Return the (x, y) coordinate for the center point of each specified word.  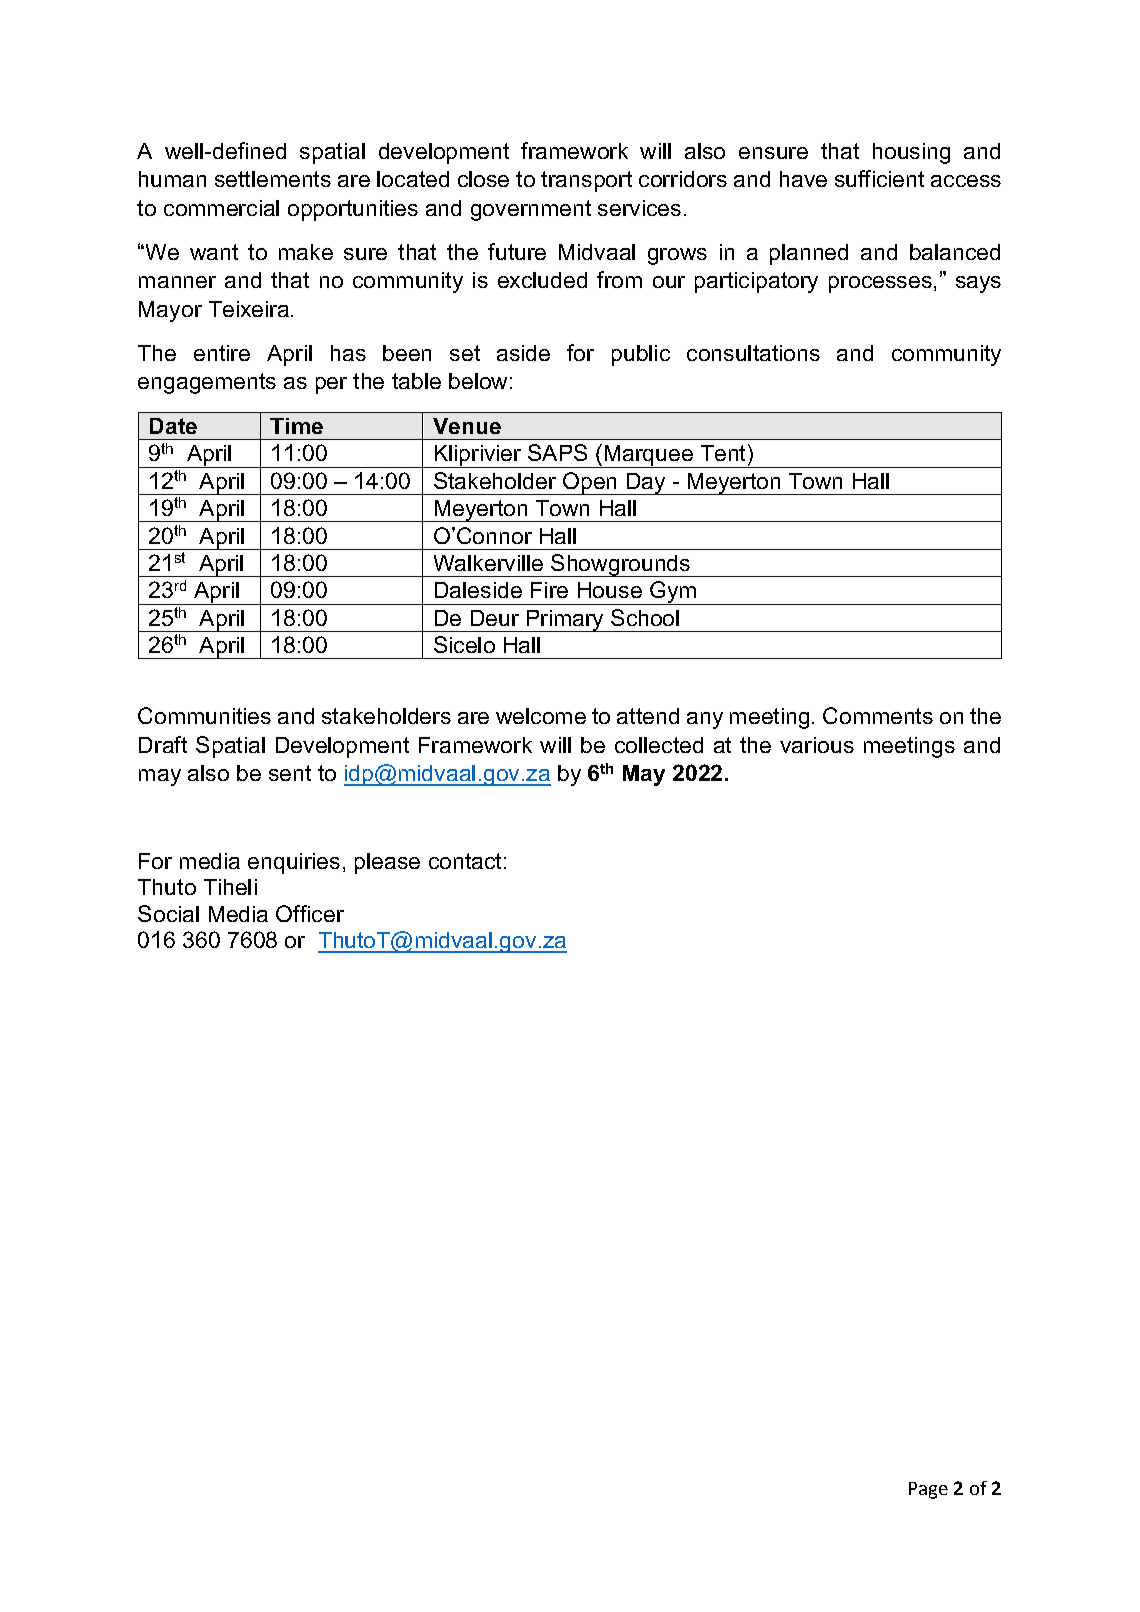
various (817, 745)
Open (590, 483)
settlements (273, 179)
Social (168, 913)
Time (296, 426)
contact (465, 861)
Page (928, 1490)
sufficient (879, 178)
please (387, 863)
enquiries (294, 863)
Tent (725, 454)
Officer (310, 913)
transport (586, 181)
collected (659, 745)
